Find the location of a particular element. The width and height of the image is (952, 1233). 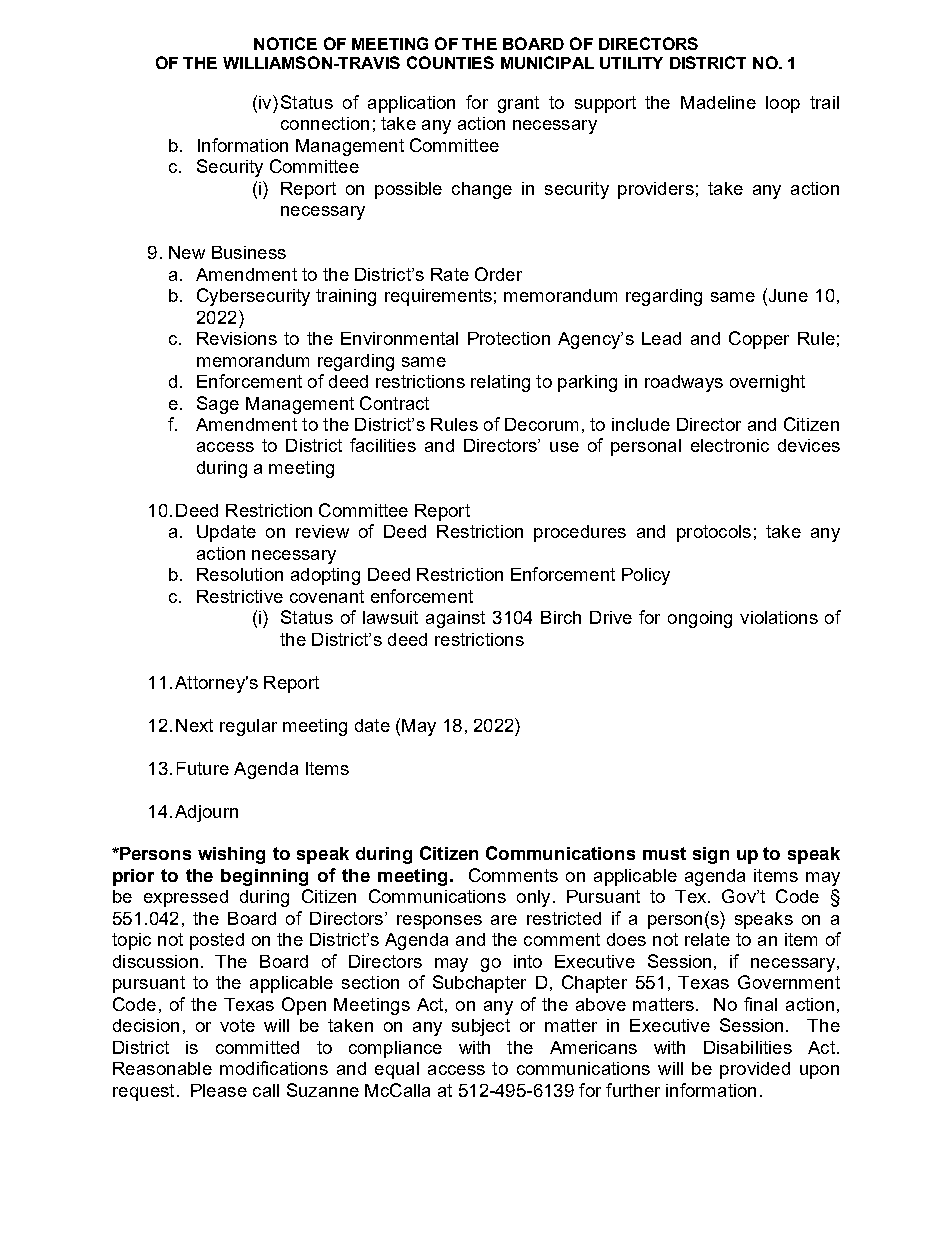

Please is located at coordinates (219, 1090).
